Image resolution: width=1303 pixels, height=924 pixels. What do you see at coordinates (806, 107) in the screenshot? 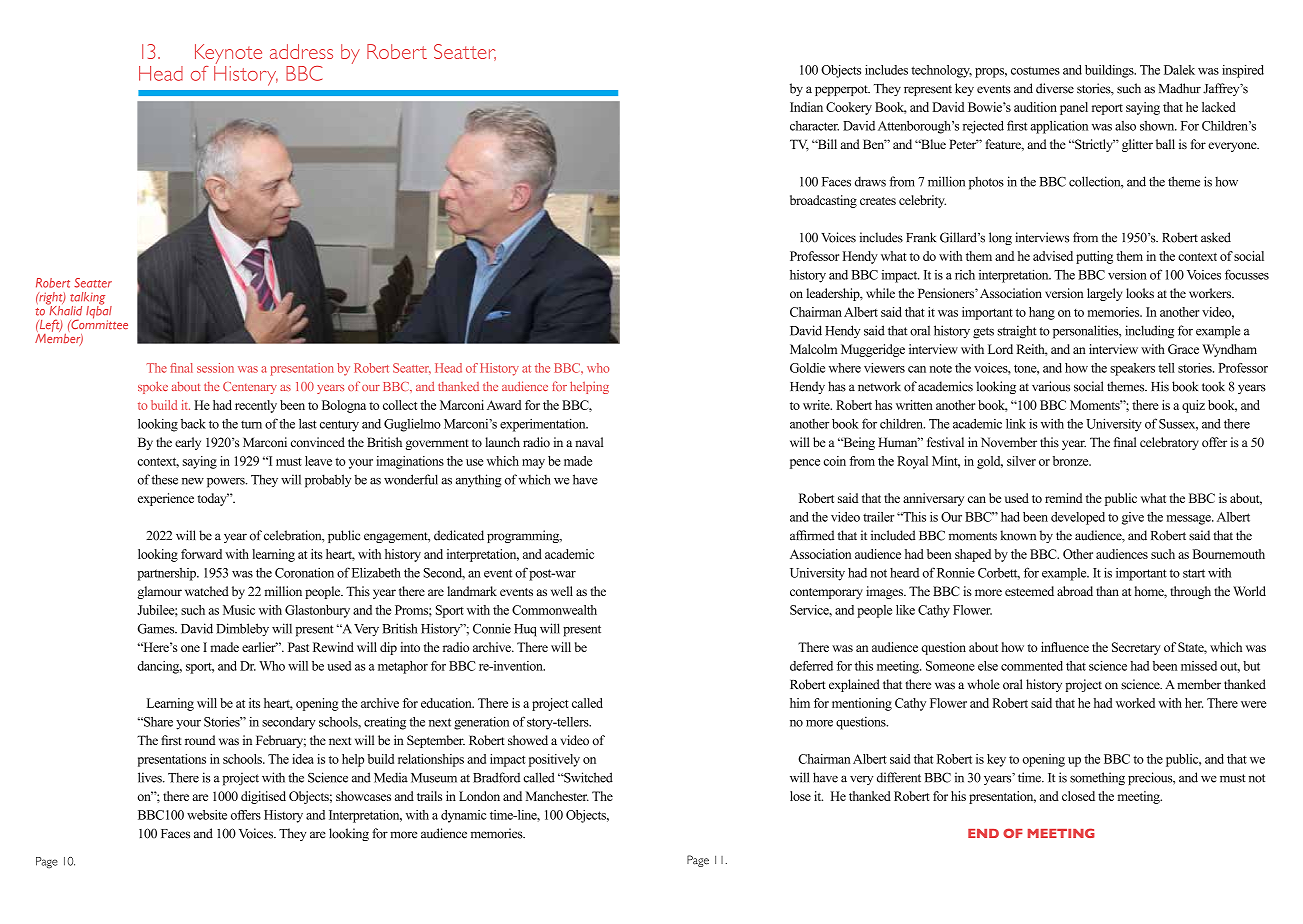
I see `Indian` at bounding box center [806, 107].
